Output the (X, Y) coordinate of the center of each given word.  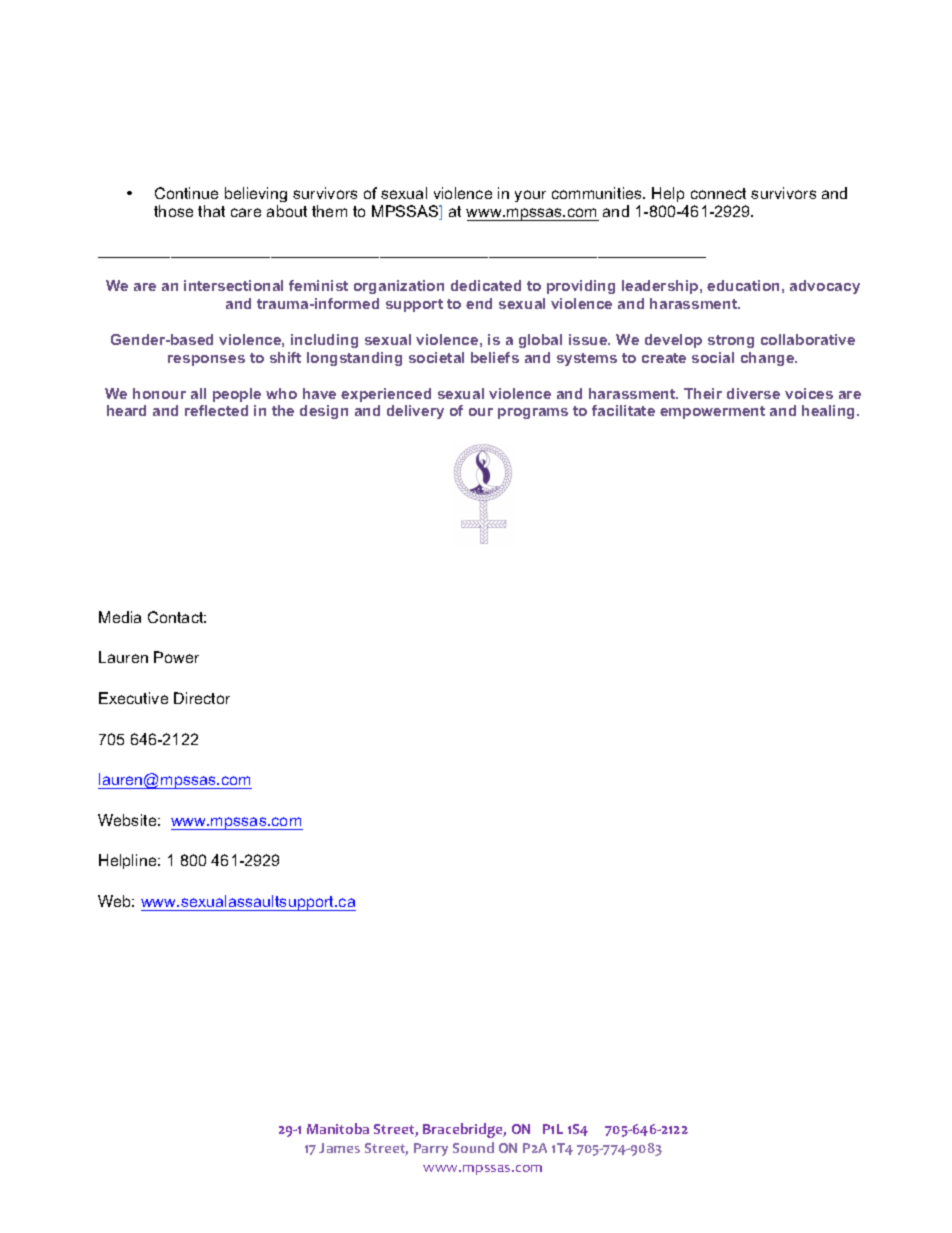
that (211, 211)
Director (202, 698)
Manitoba (338, 1128)
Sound (473, 1147)
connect (718, 193)
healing (830, 412)
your (530, 196)
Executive (133, 698)
